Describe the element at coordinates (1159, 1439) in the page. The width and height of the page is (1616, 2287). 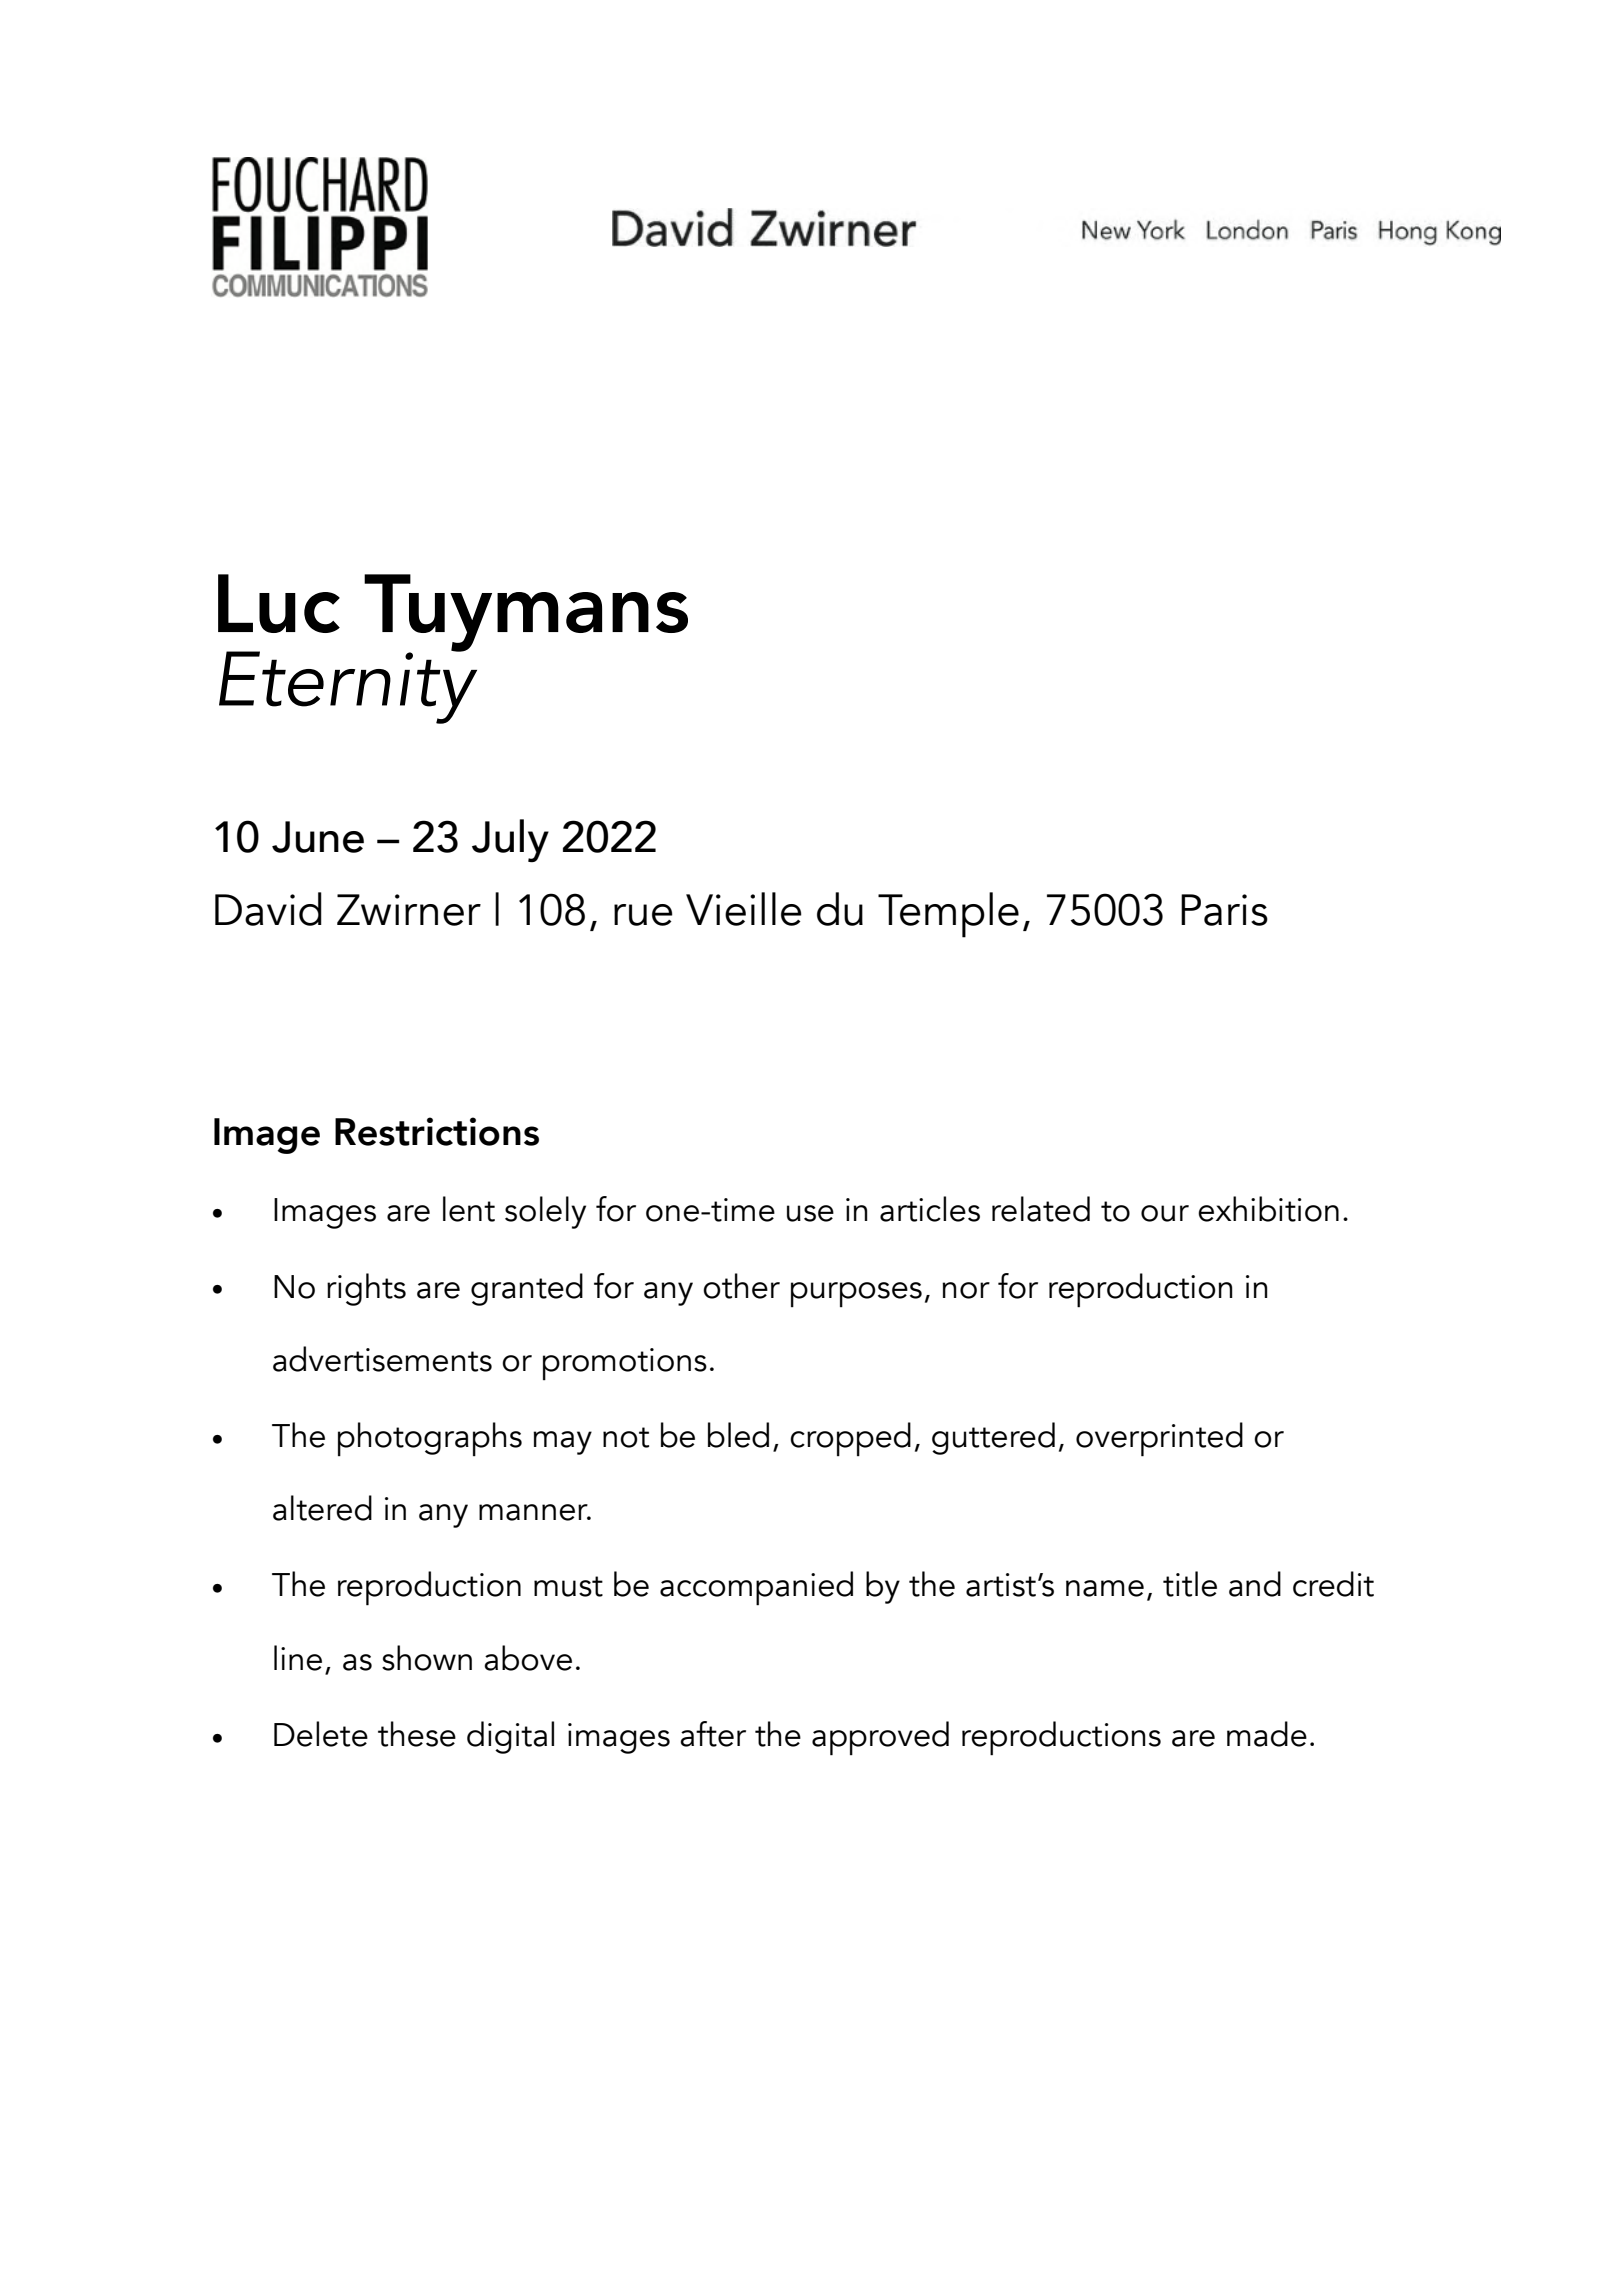
I see `overprinted` at that location.
